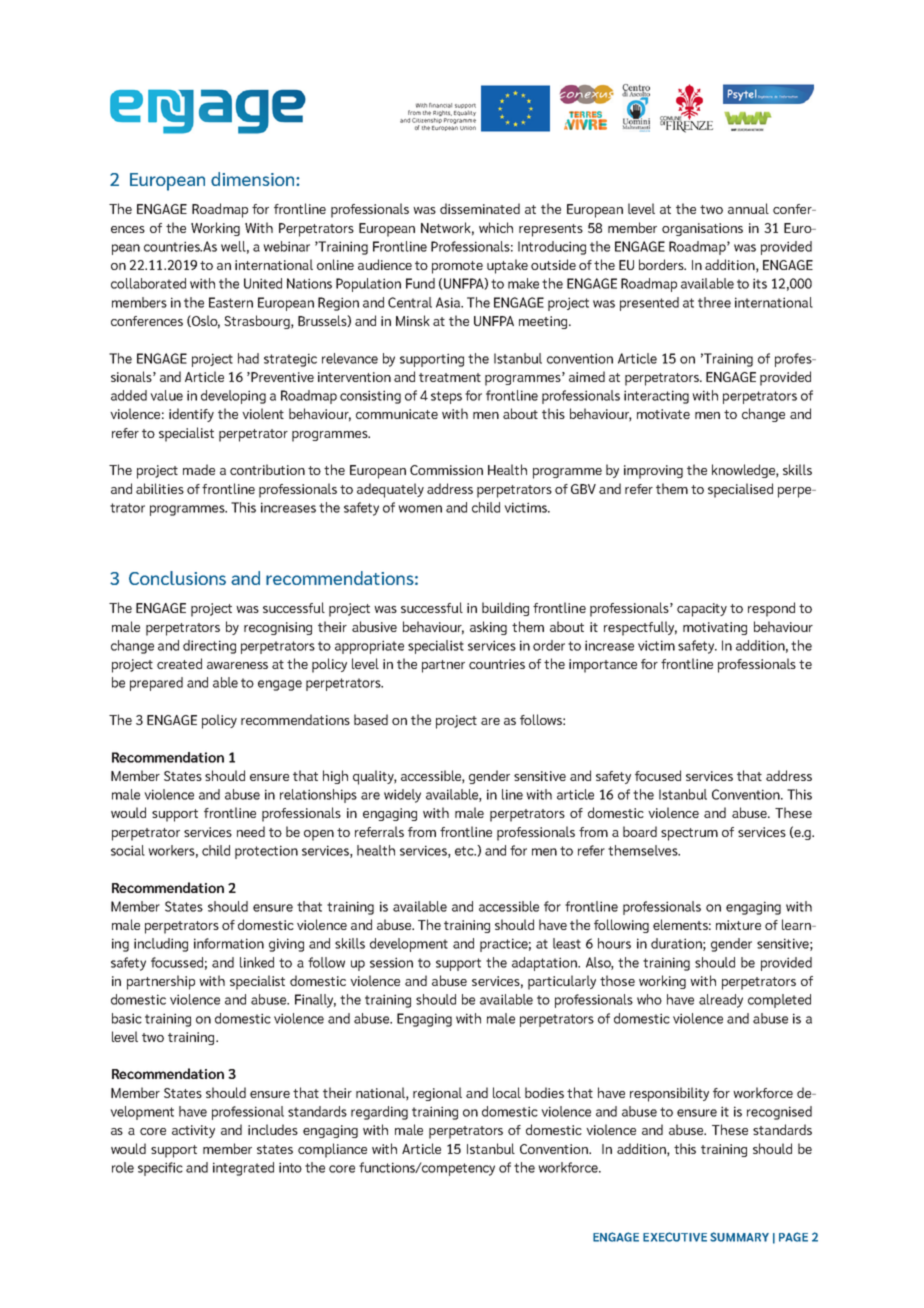  Describe the element at coordinates (379, 1113) in the screenshot. I see `regarding` at that location.
